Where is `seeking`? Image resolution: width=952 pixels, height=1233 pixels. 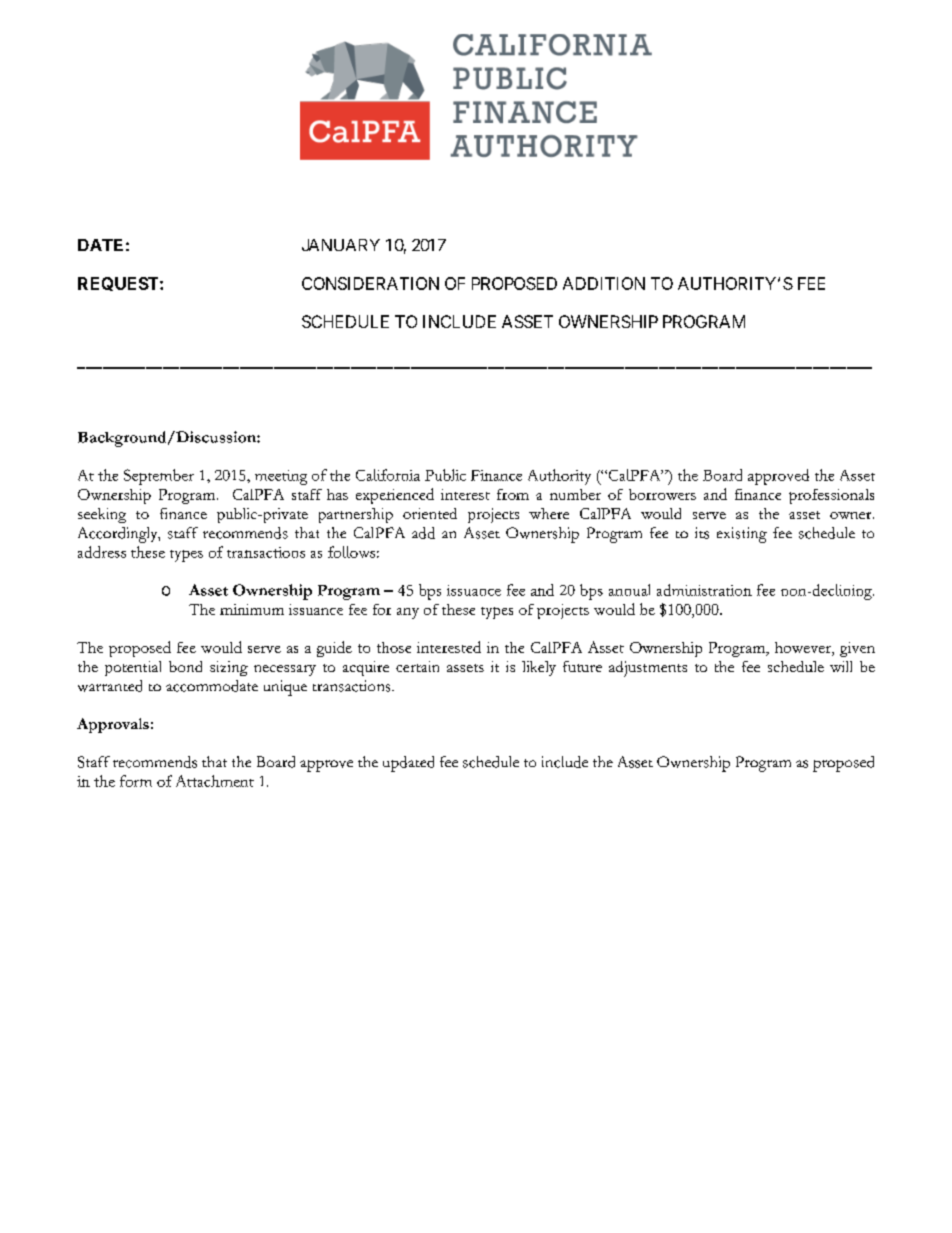 seeking is located at coordinates (102, 515).
